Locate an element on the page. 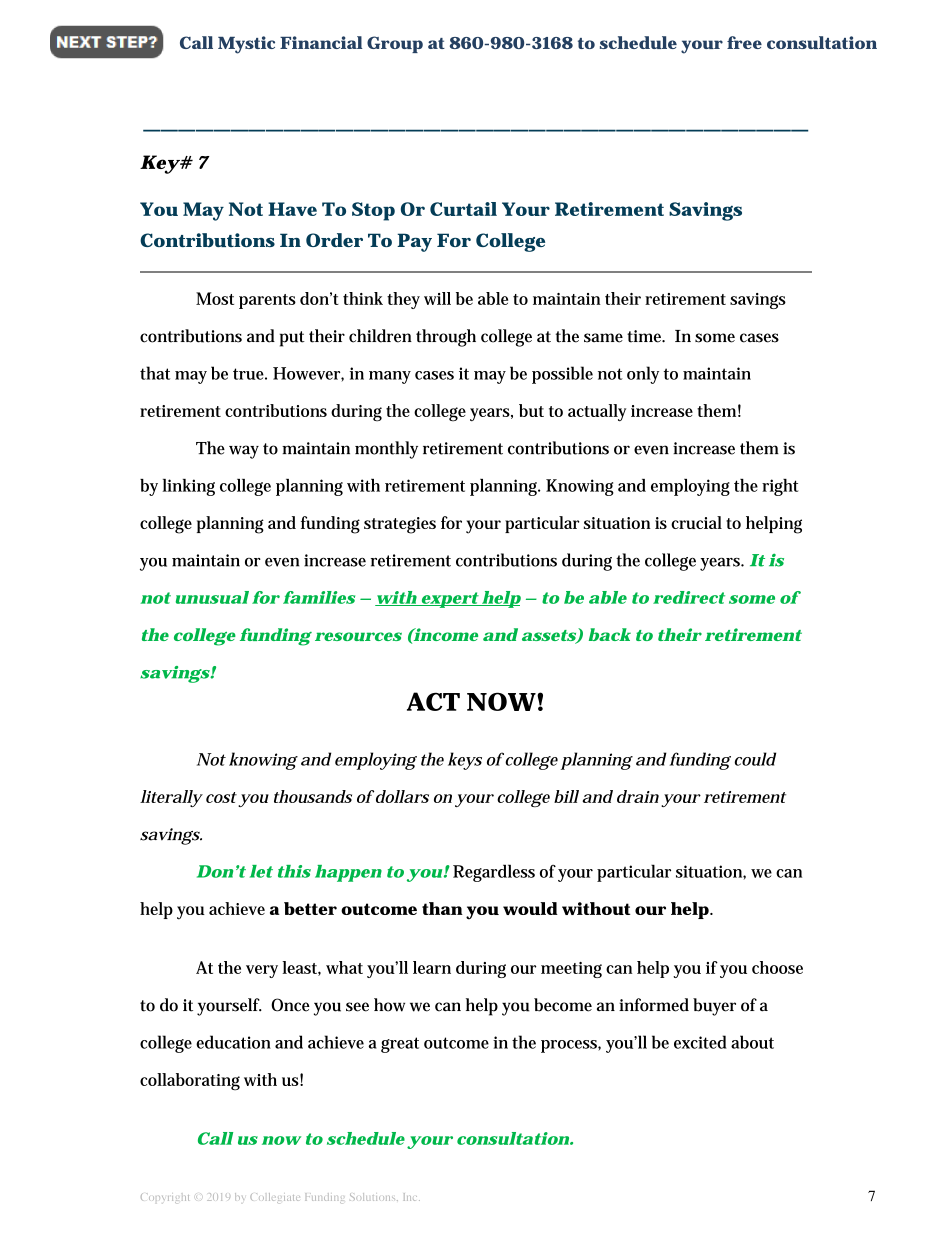 The image size is (952, 1233). Mystic is located at coordinates (246, 45).
